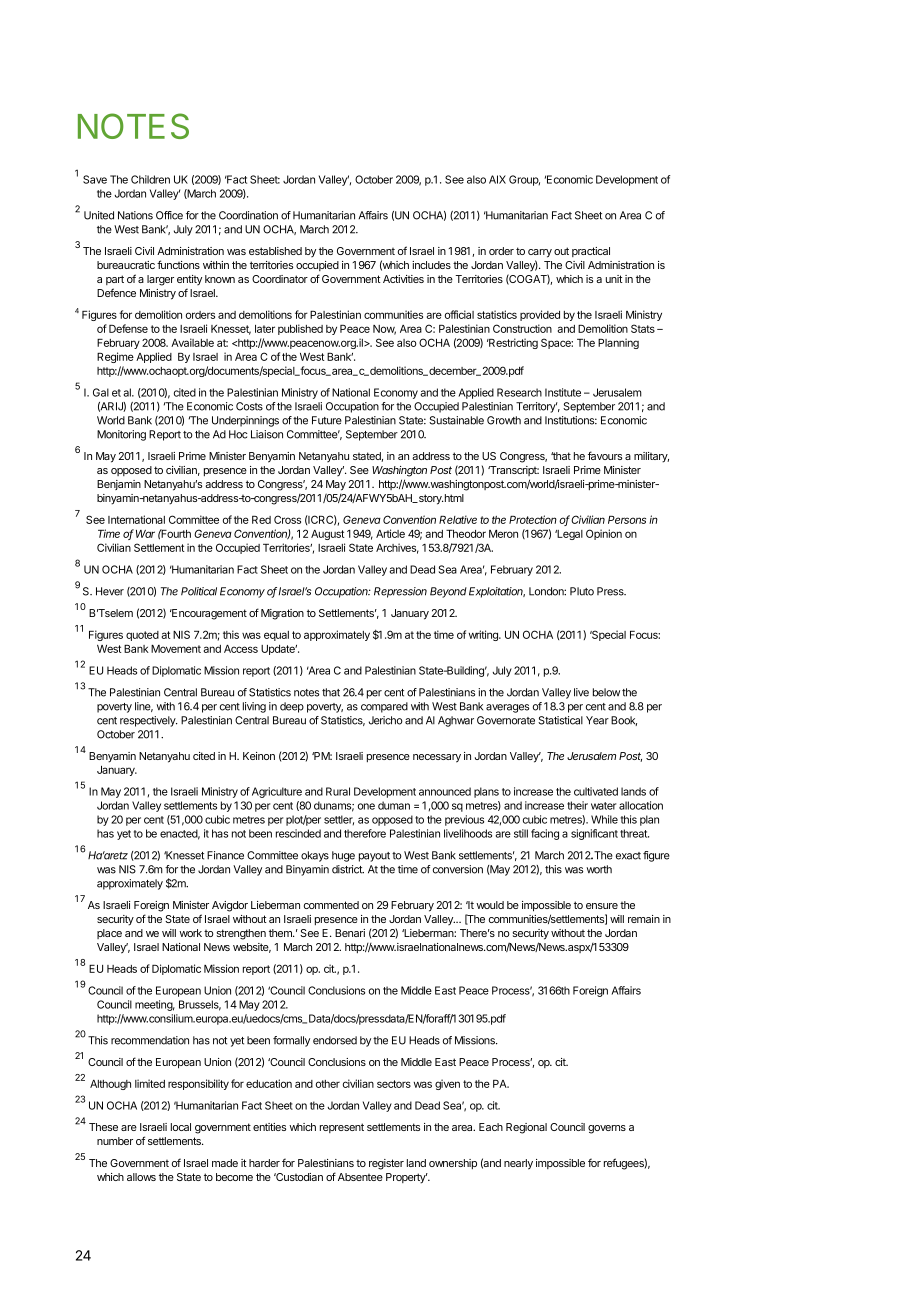 This screenshot has width=924, height=1308. Describe the element at coordinates (331, 905) in the screenshot. I see `commented` at that location.
